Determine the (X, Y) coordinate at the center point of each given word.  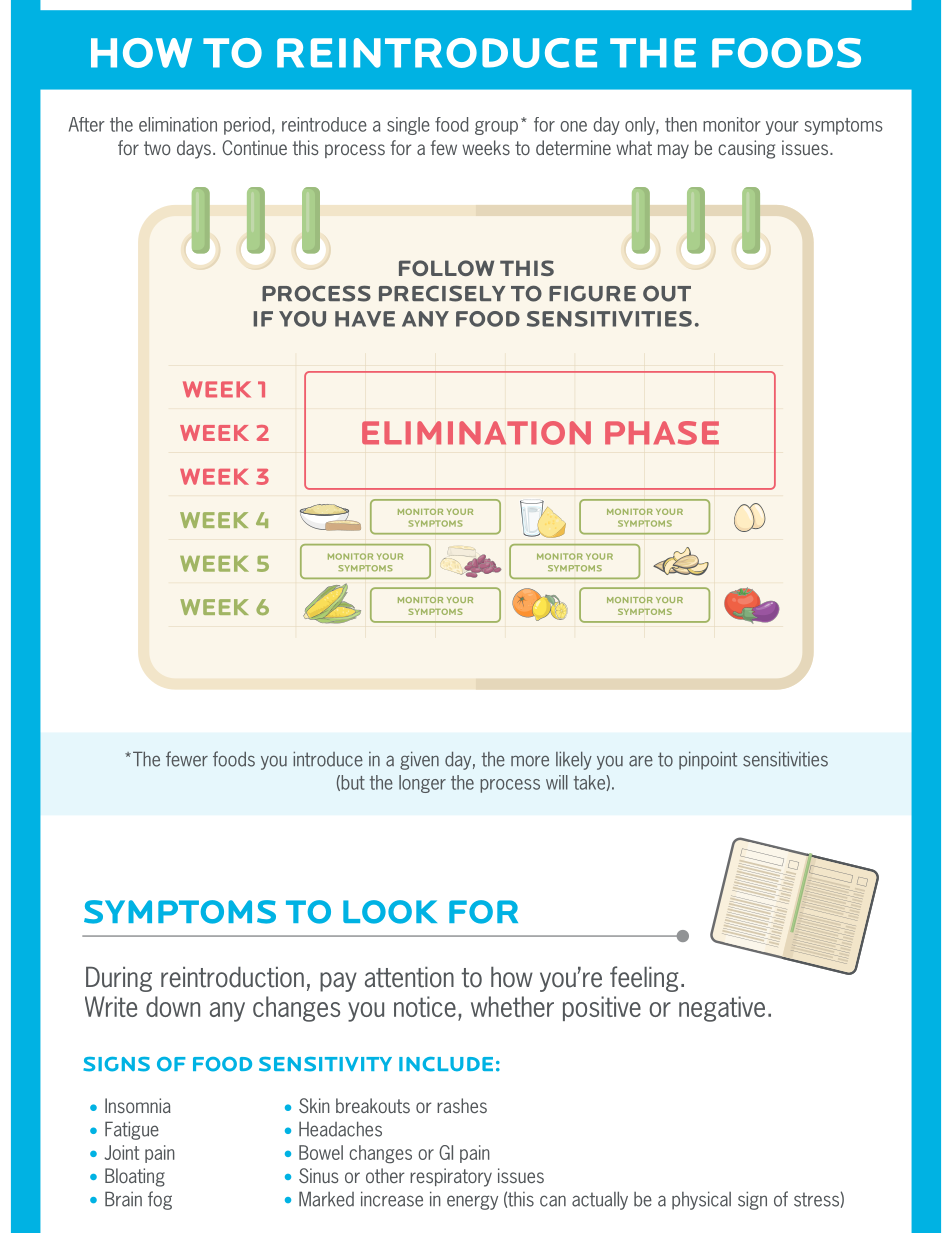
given (419, 760)
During (119, 979)
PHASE (662, 433)
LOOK (390, 912)
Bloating (135, 1177)
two (157, 148)
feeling (644, 979)
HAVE (365, 319)
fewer (187, 759)
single (408, 126)
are (641, 761)
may (673, 151)
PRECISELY (442, 293)
